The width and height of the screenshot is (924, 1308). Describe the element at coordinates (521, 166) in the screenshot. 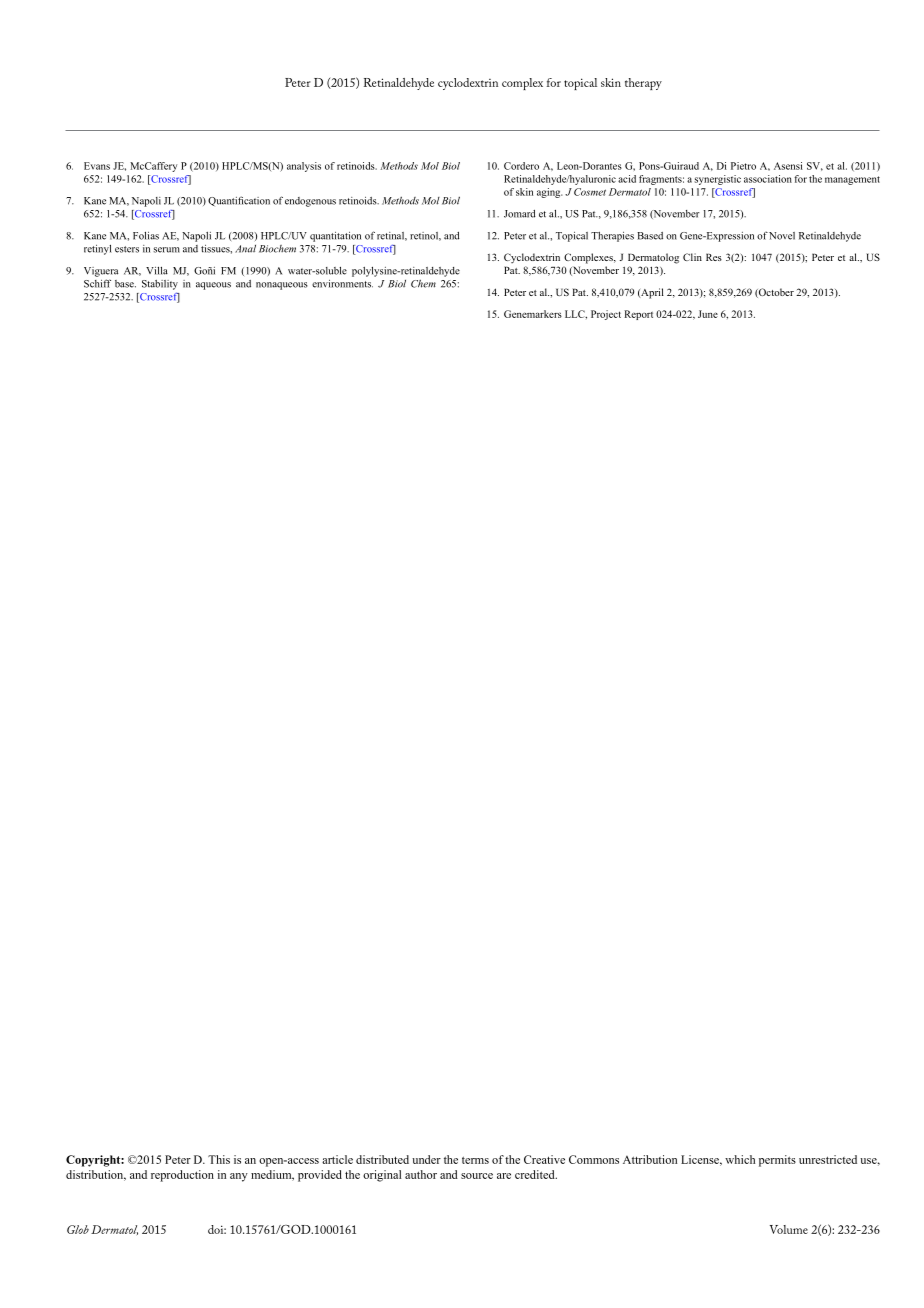

I see `Cordero` at that location.
